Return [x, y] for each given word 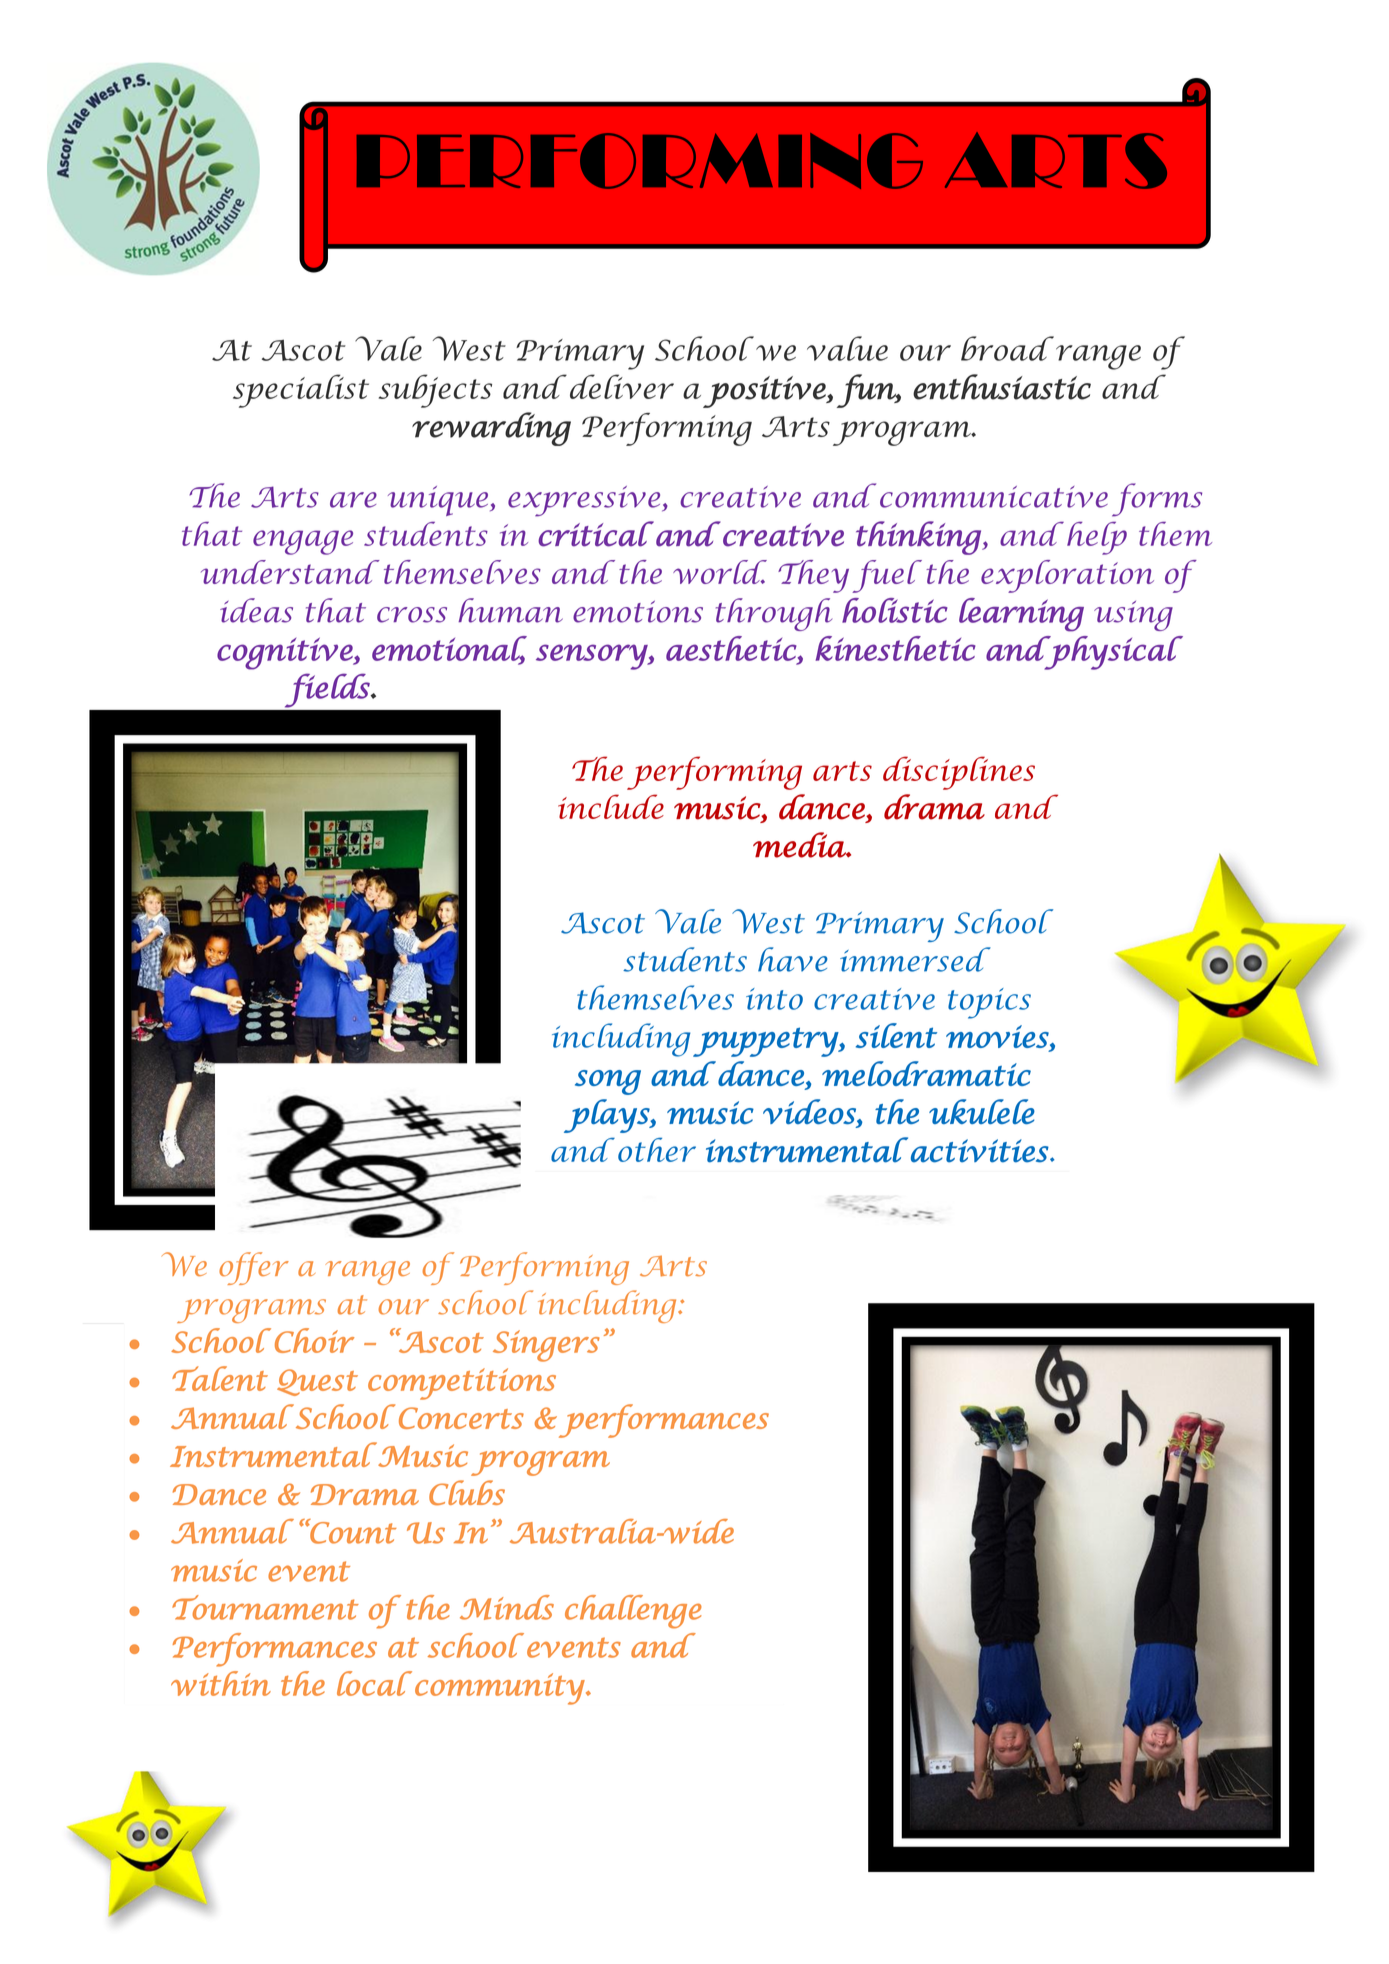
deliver [622, 386]
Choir [314, 1340]
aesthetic [732, 649]
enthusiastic [1002, 387]
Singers [546, 1346]
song [608, 1082]
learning [1021, 615]
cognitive [286, 653]
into [774, 999]
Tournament [265, 1607]
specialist [301, 391]
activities [981, 1151]
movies [998, 1036]
